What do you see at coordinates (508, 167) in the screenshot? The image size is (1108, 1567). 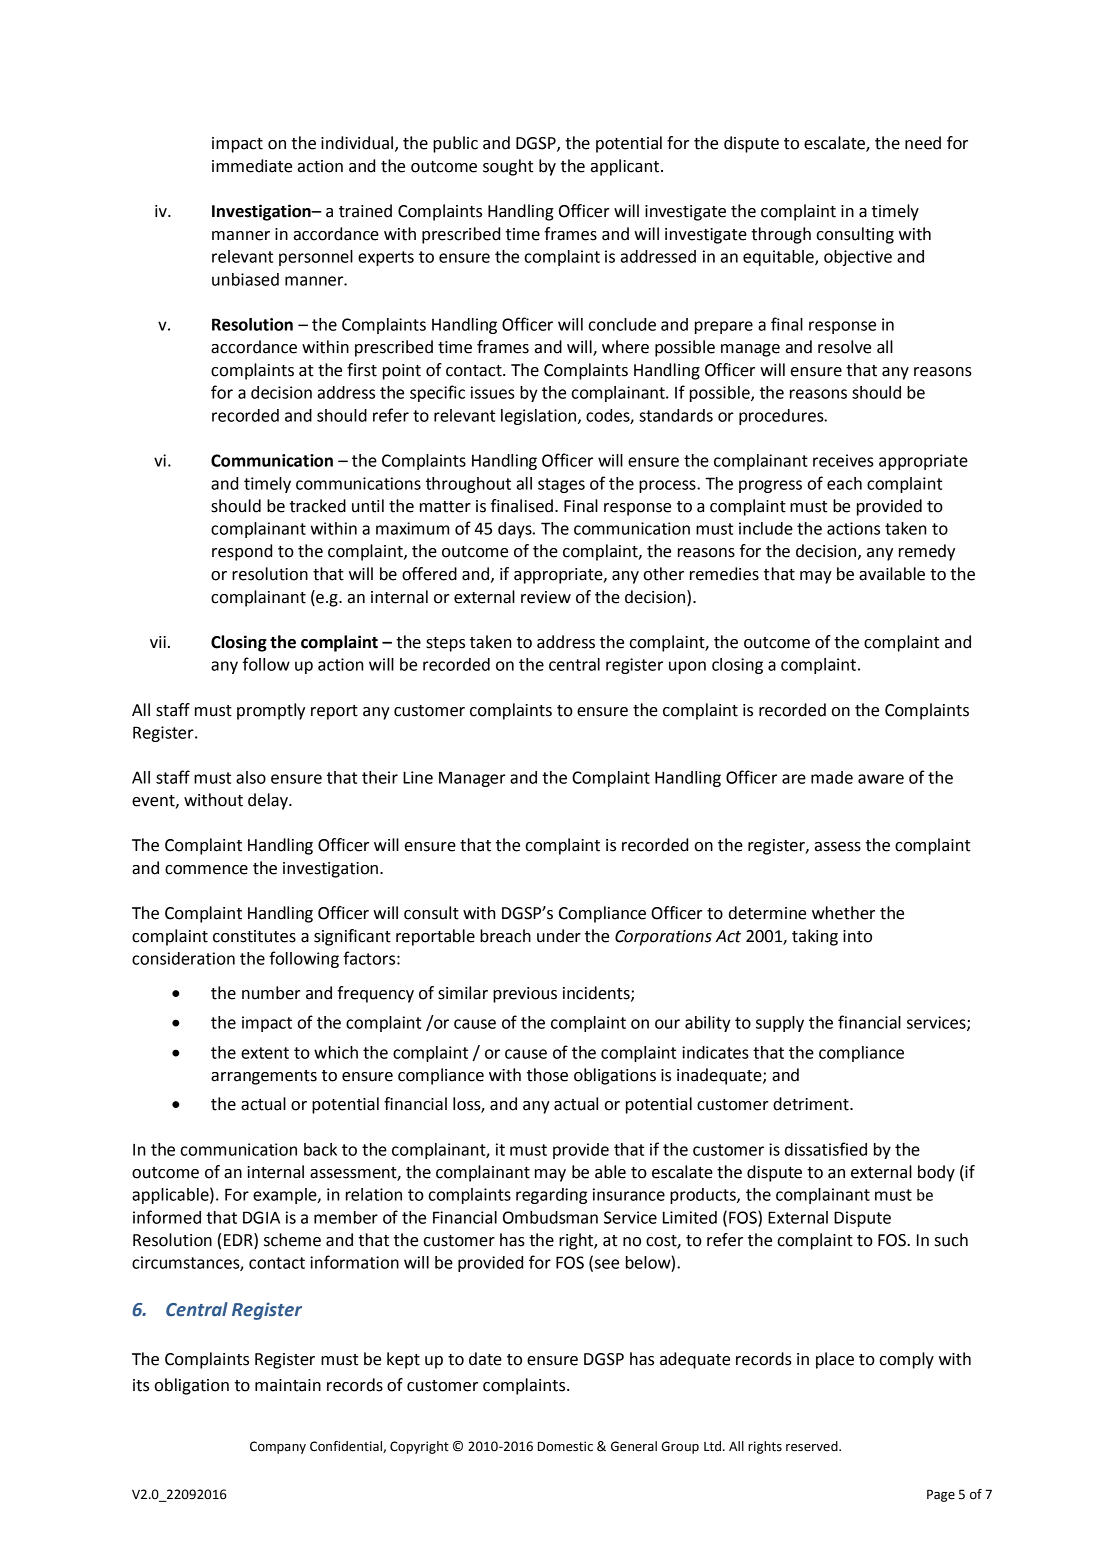 I see `sought` at bounding box center [508, 167].
